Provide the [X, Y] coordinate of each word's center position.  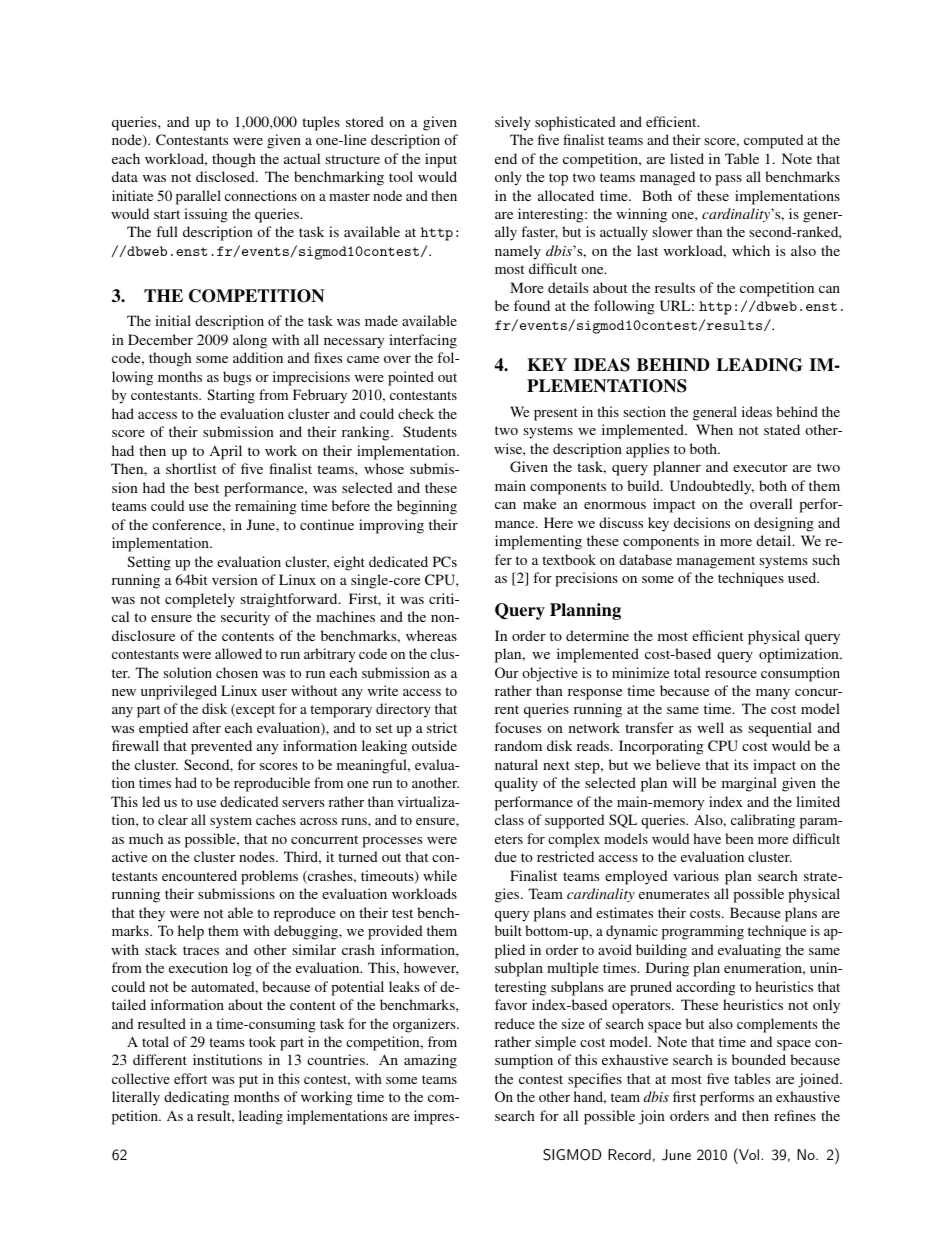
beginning [427, 507]
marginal [749, 784]
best [206, 487]
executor [760, 467]
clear [173, 819]
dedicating [196, 1098]
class [509, 819]
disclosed [226, 176]
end [506, 158]
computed [773, 141]
